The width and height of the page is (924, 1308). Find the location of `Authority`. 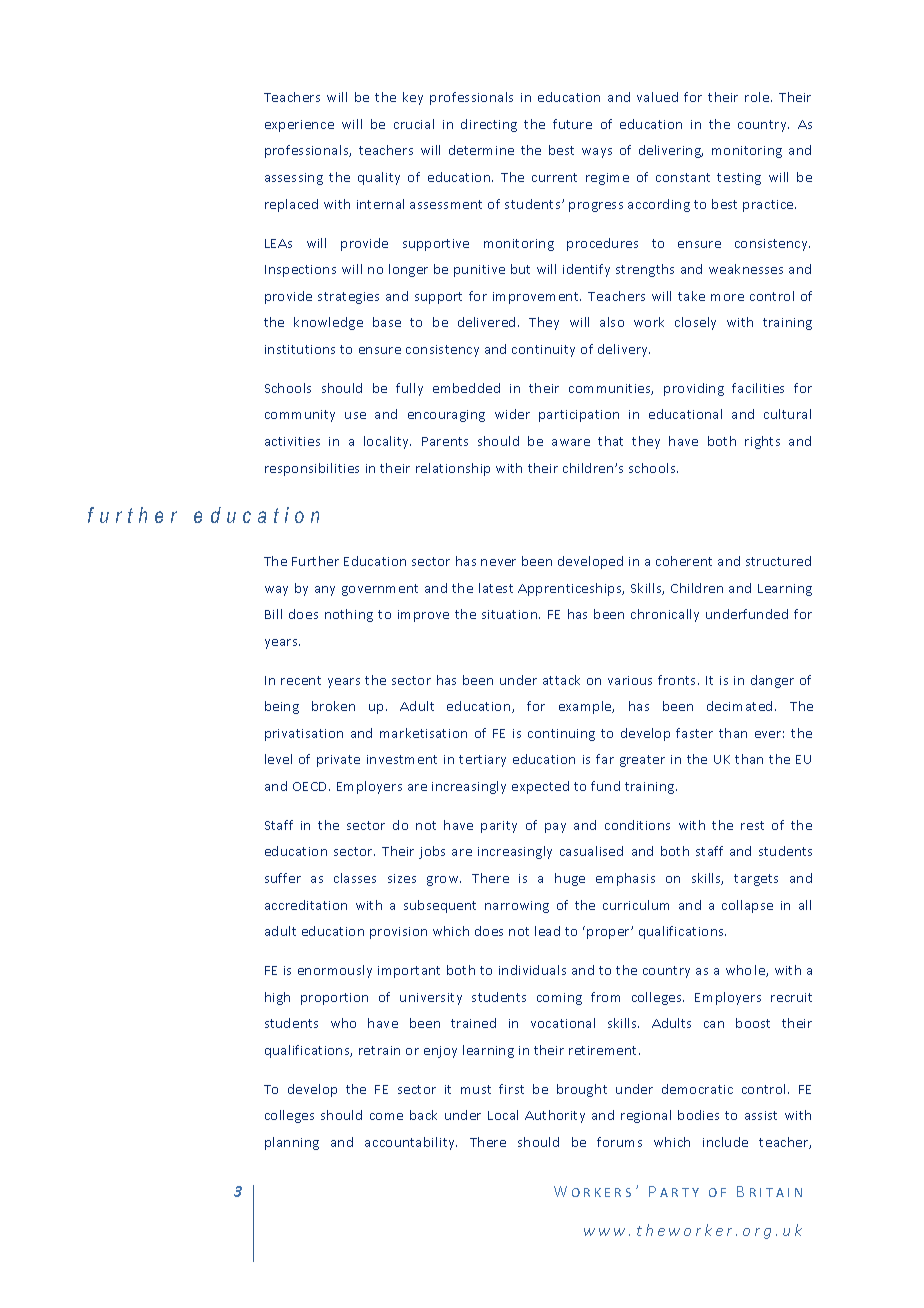

Authority is located at coordinates (555, 1116).
